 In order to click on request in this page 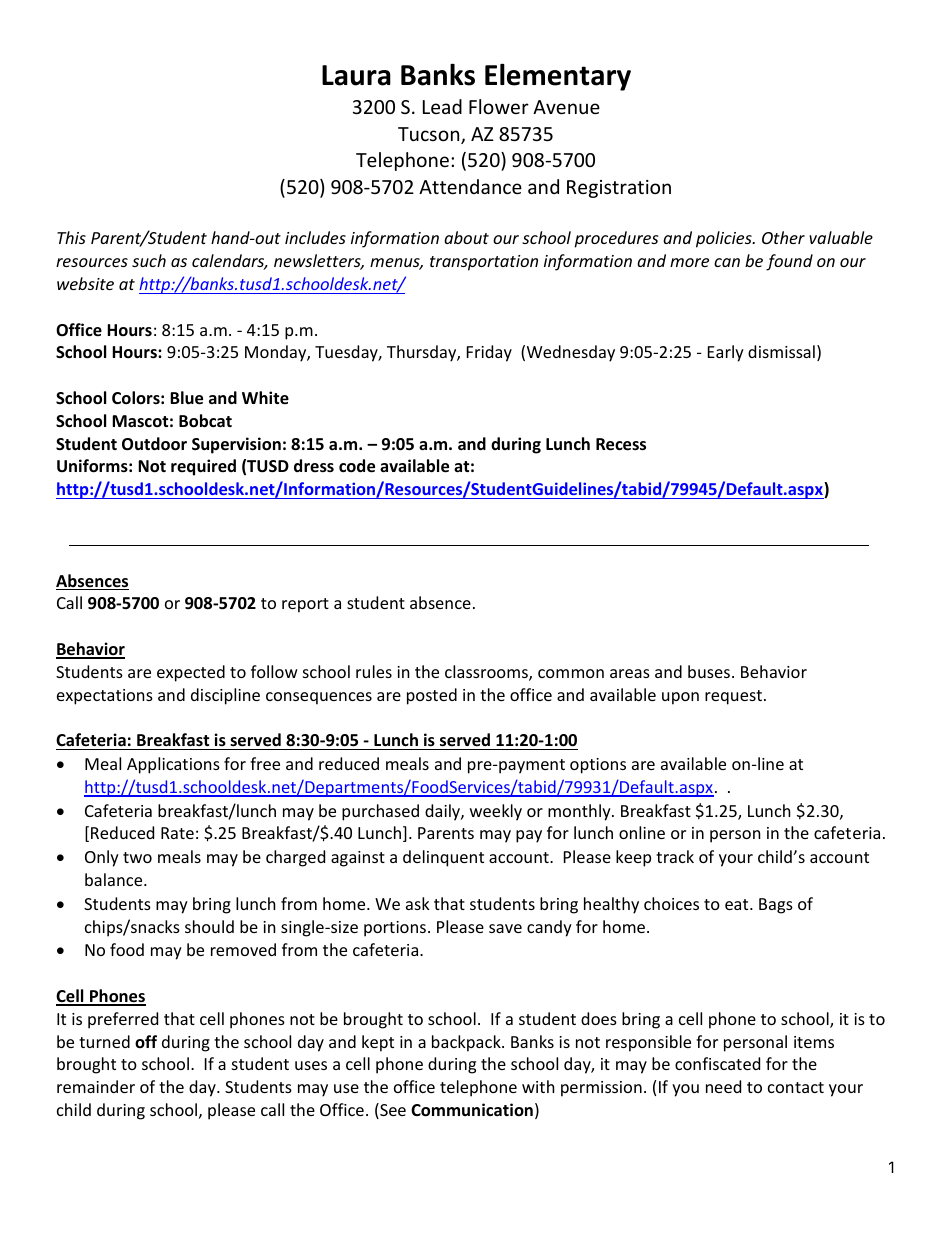, I will do `click(733, 697)`.
